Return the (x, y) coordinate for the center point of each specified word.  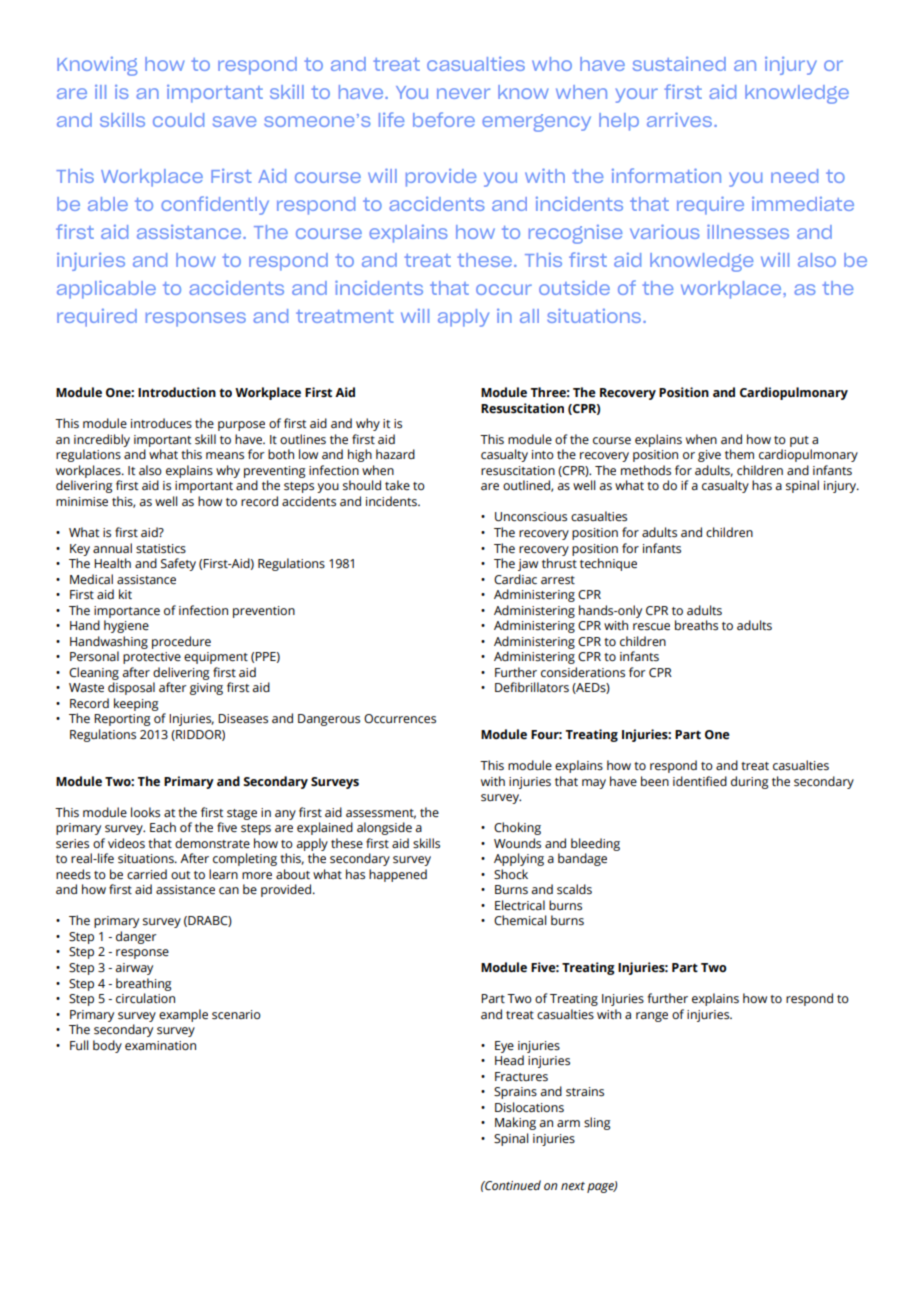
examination (160, 1046)
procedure (181, 642)
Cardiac (515, 579)
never (463, 93)
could (178, 120)
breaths (696, 625)
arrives (681, 120)
